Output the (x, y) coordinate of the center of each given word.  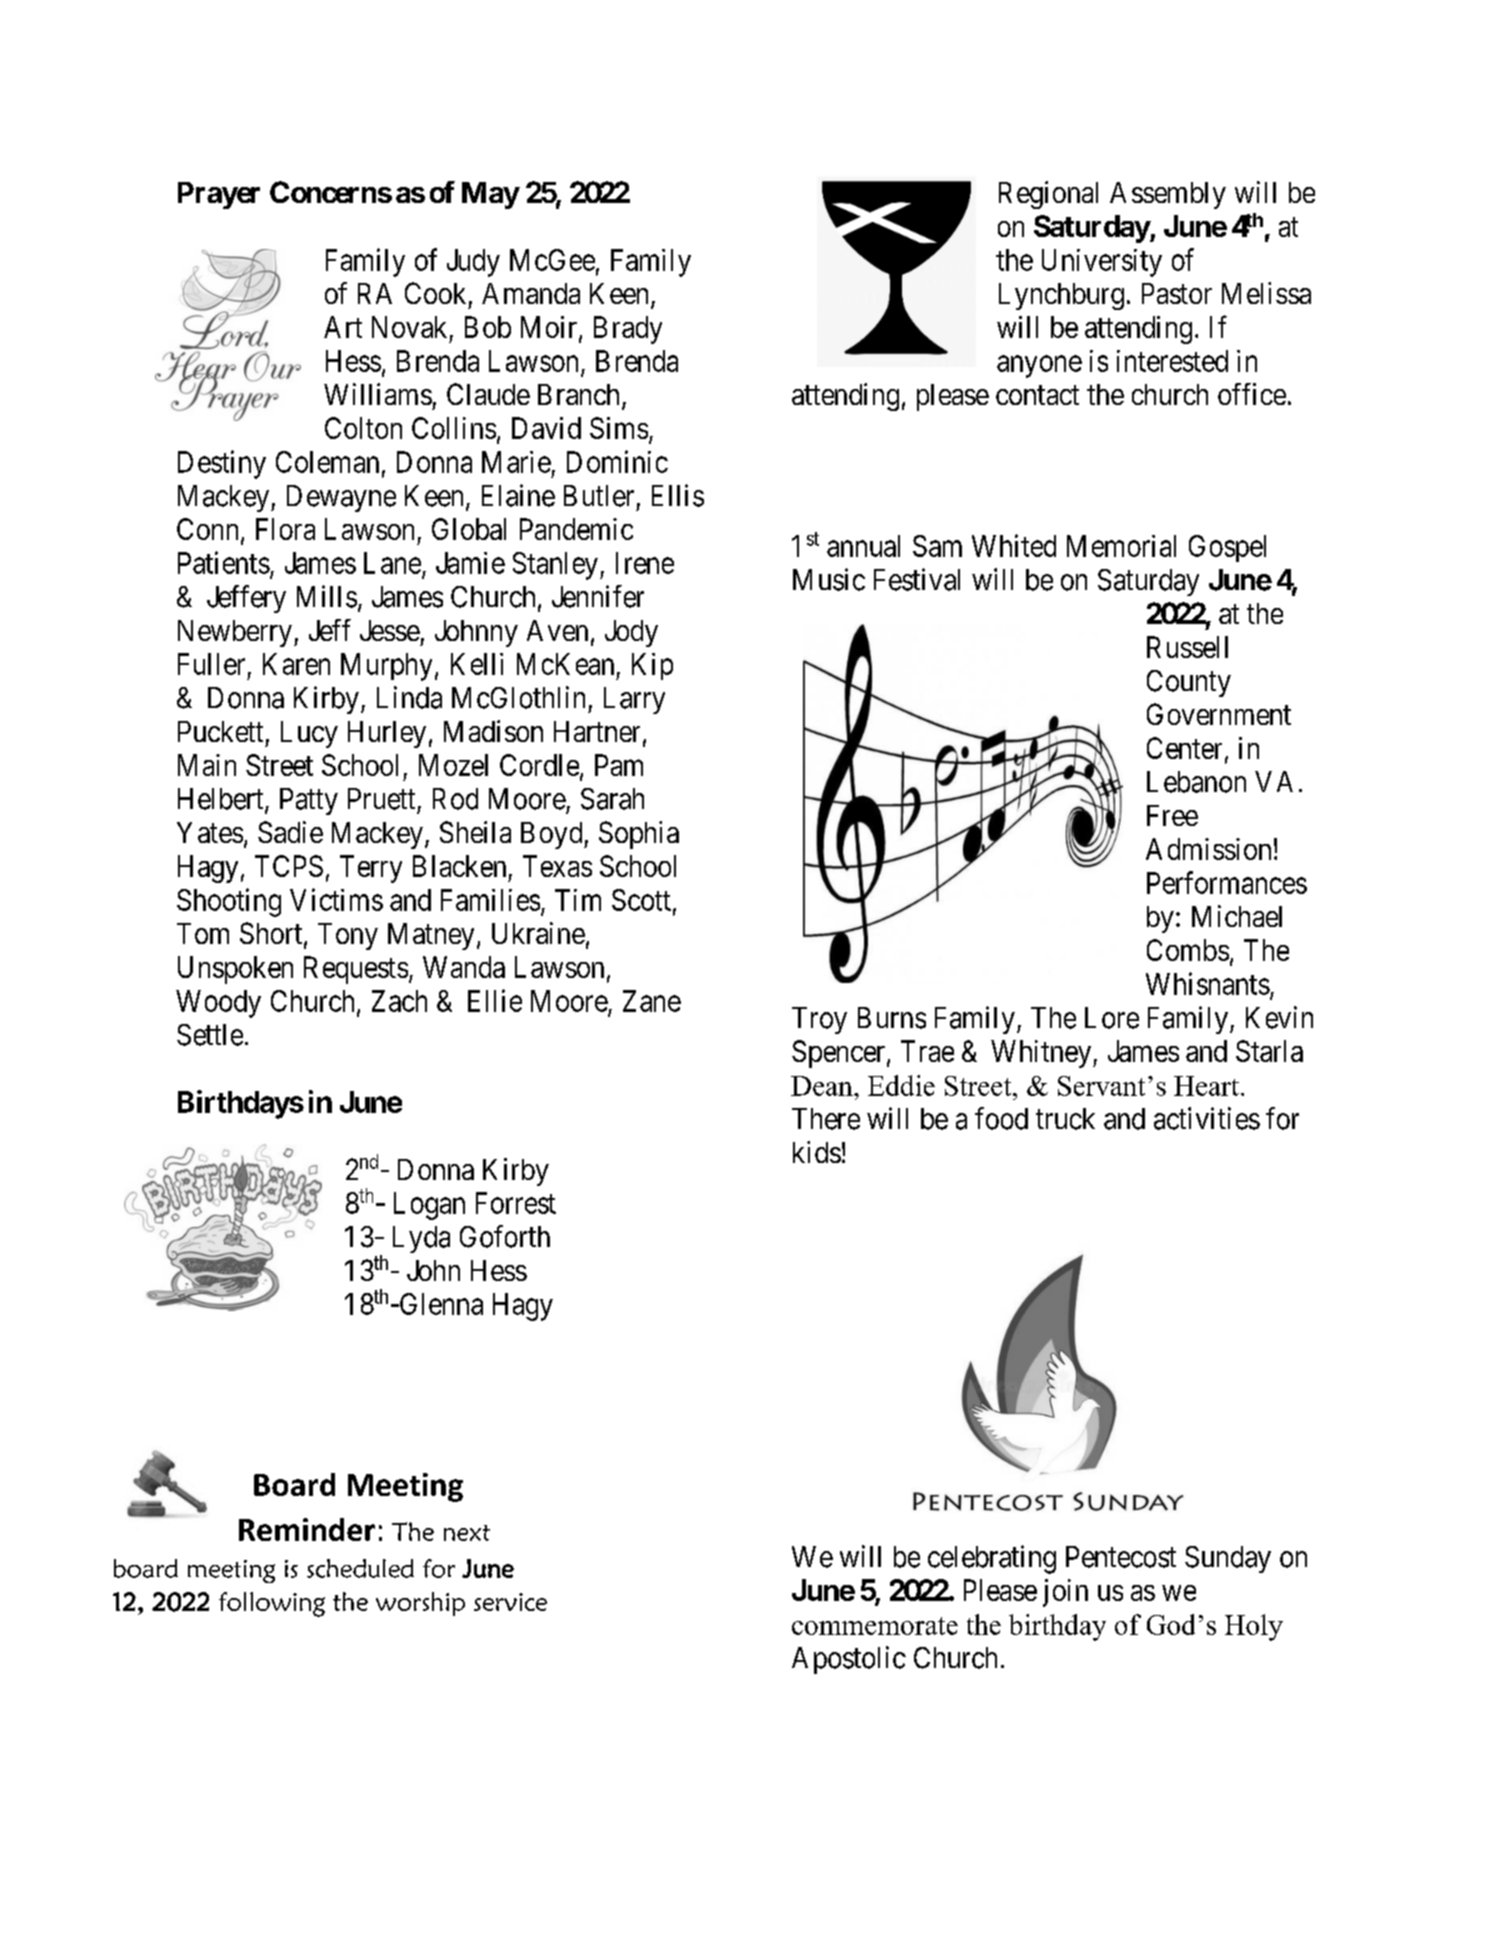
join (1065, 1593)
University (1102, 263)
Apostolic (849, 1660)
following (272, 1604)
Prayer (219, 195)
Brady (628, 330)
